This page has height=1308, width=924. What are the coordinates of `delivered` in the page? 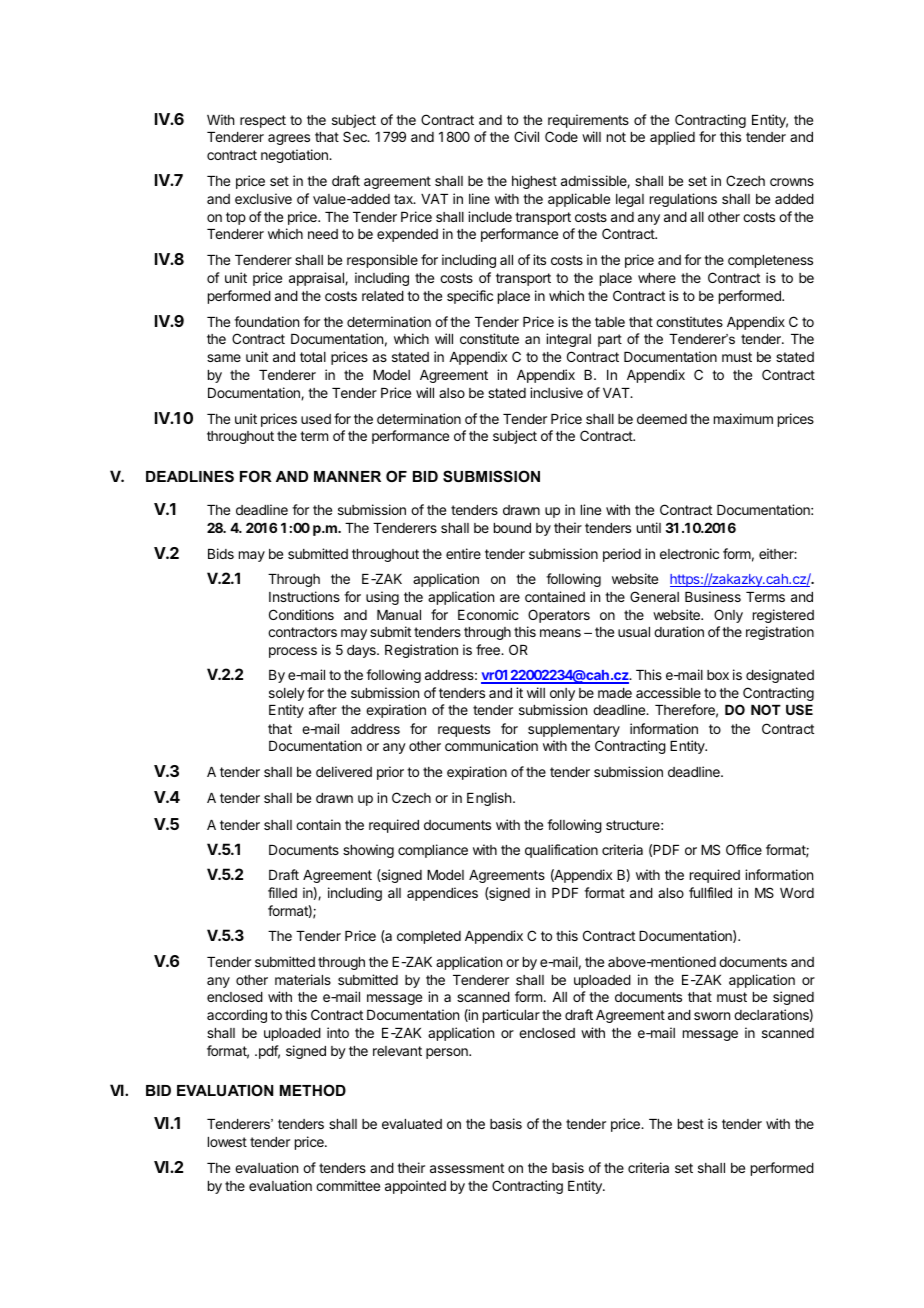 It's located at (344, 771).
